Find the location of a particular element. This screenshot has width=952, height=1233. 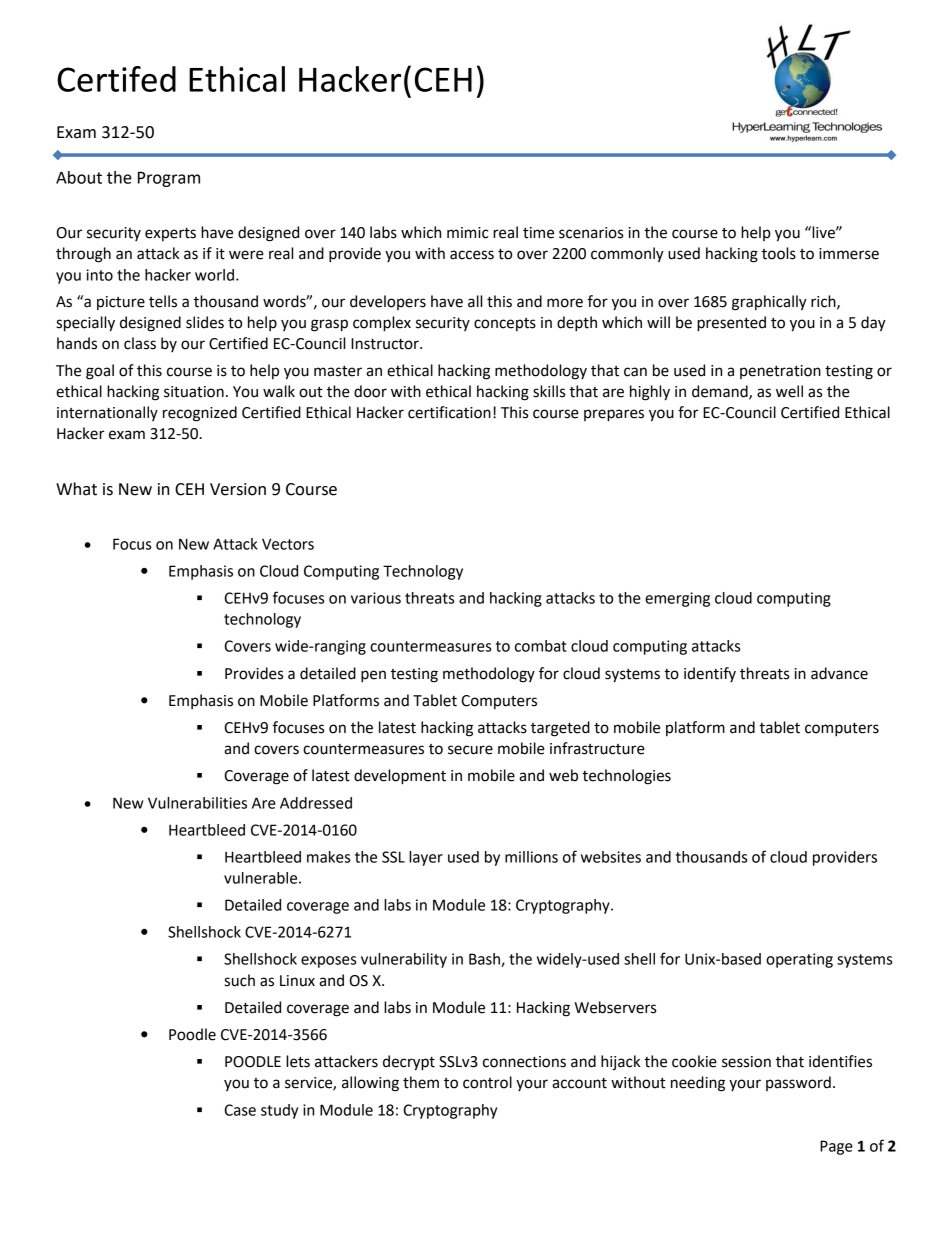

mimic is located at coordinates (468, 233).
